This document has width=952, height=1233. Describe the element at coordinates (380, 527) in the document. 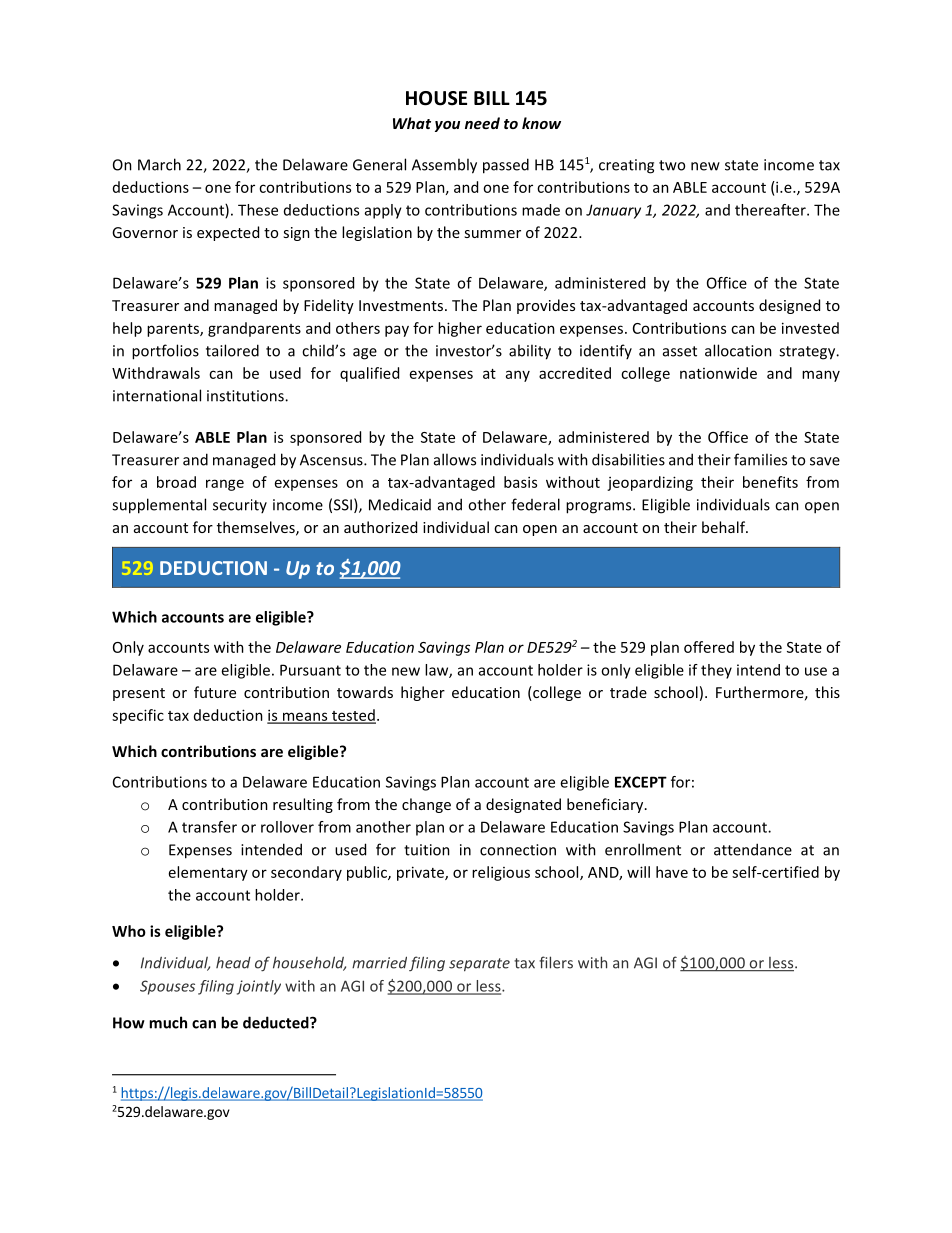

I see `authorized` at that location.
